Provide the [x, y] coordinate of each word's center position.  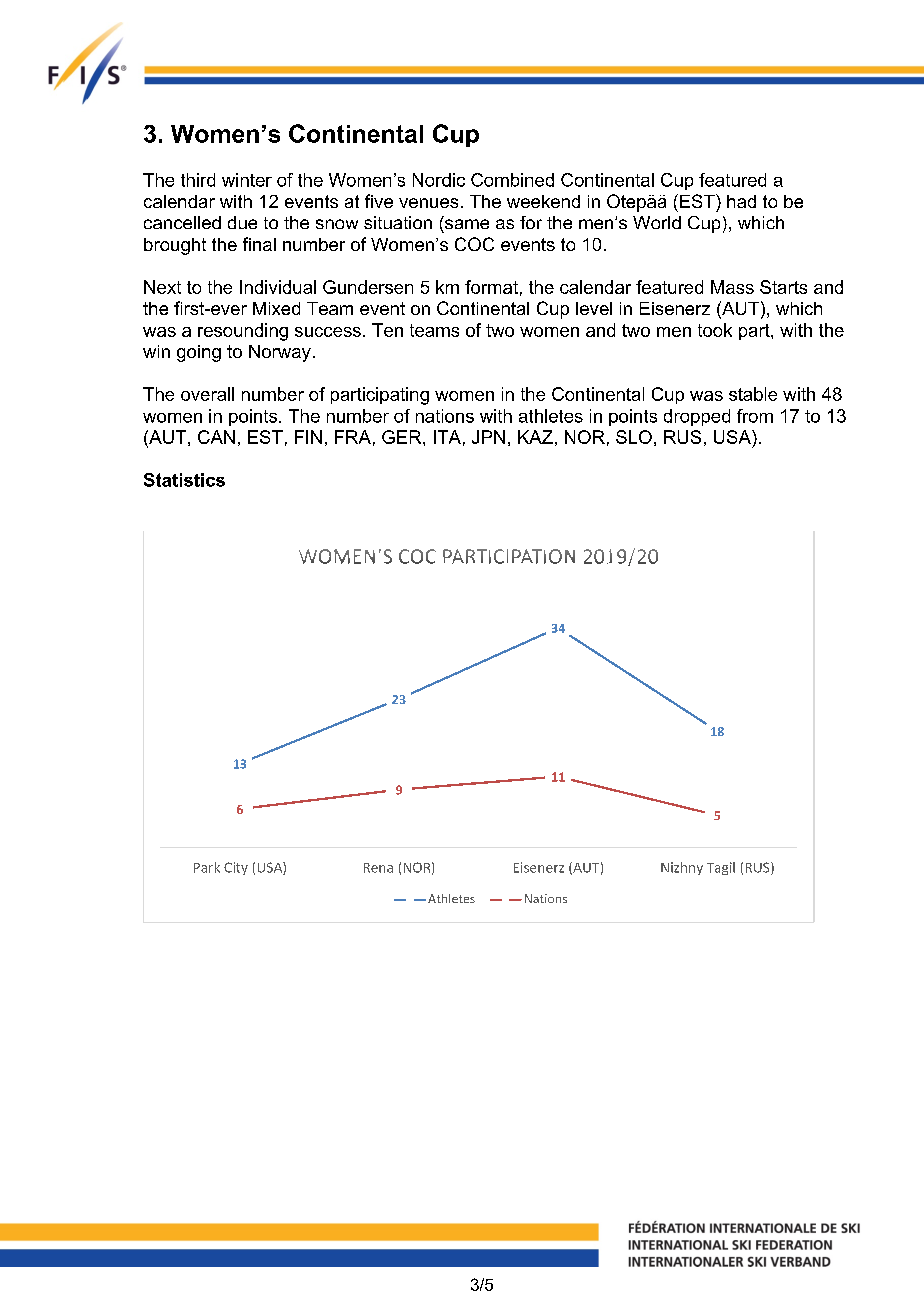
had [741, 201]
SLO [634, 437]
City [236, 868]
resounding [243, 332]
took [715, 330]
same [467, 224]
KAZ [535, 437]
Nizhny [682, 868]
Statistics [184, 480]
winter [247, 180]
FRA [353, 437]
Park [207, 867]
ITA [447, 437]
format [491, 287]
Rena [378, 868]
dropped [697, 417]
